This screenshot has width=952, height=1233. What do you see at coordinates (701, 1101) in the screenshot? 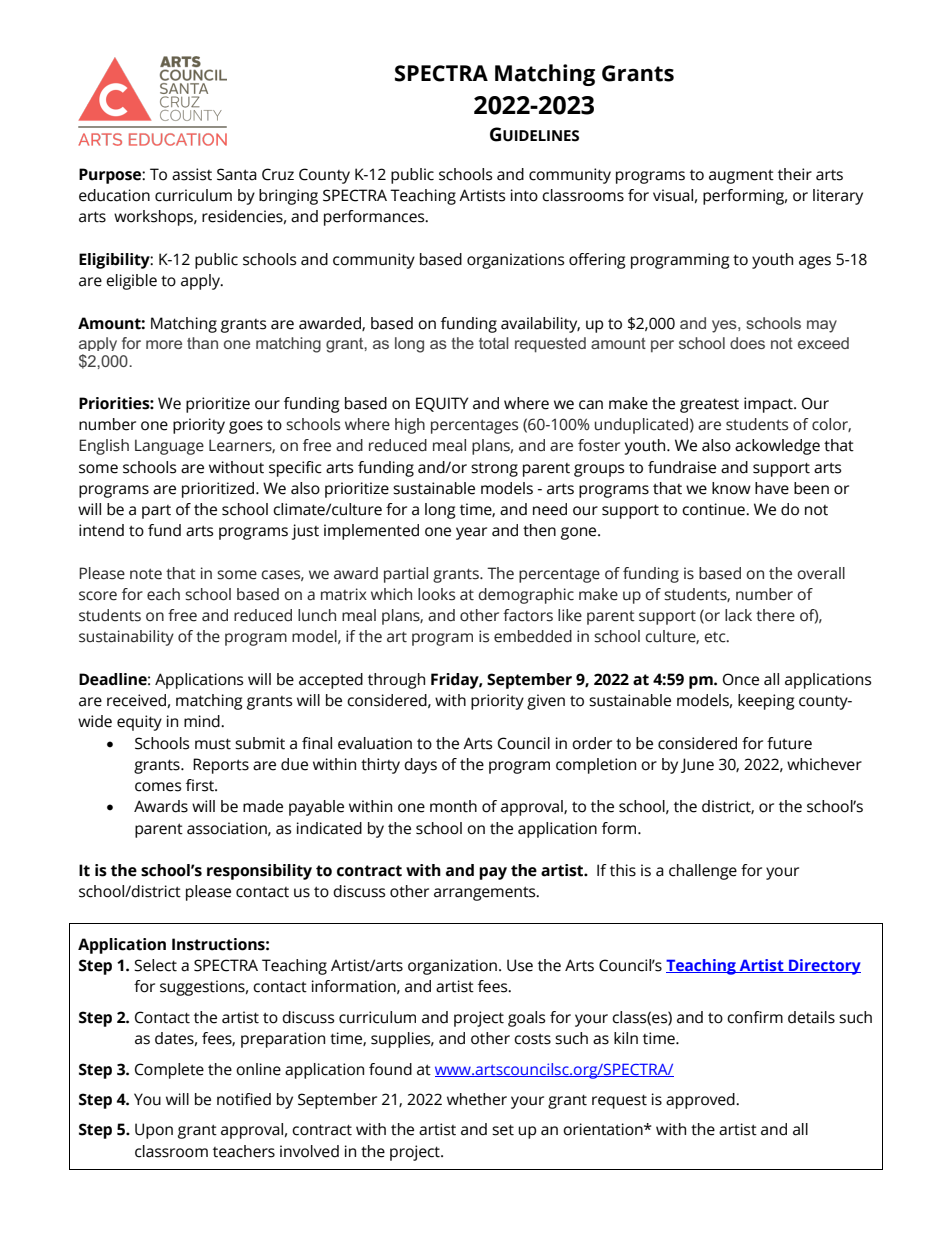
I see `approved` at bounding box center [701, 1101].
